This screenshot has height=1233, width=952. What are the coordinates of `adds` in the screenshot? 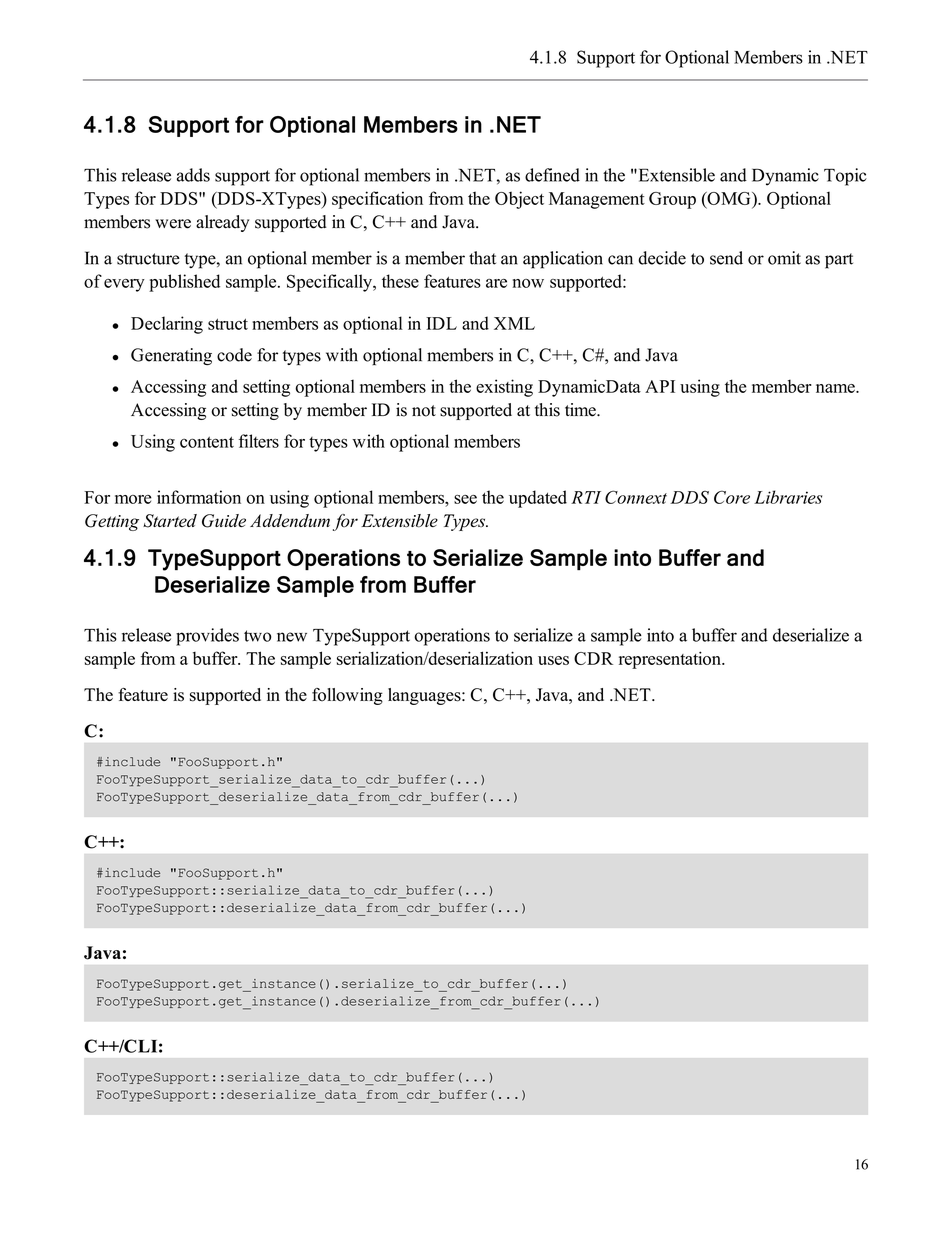 It's located at (193, 175).
